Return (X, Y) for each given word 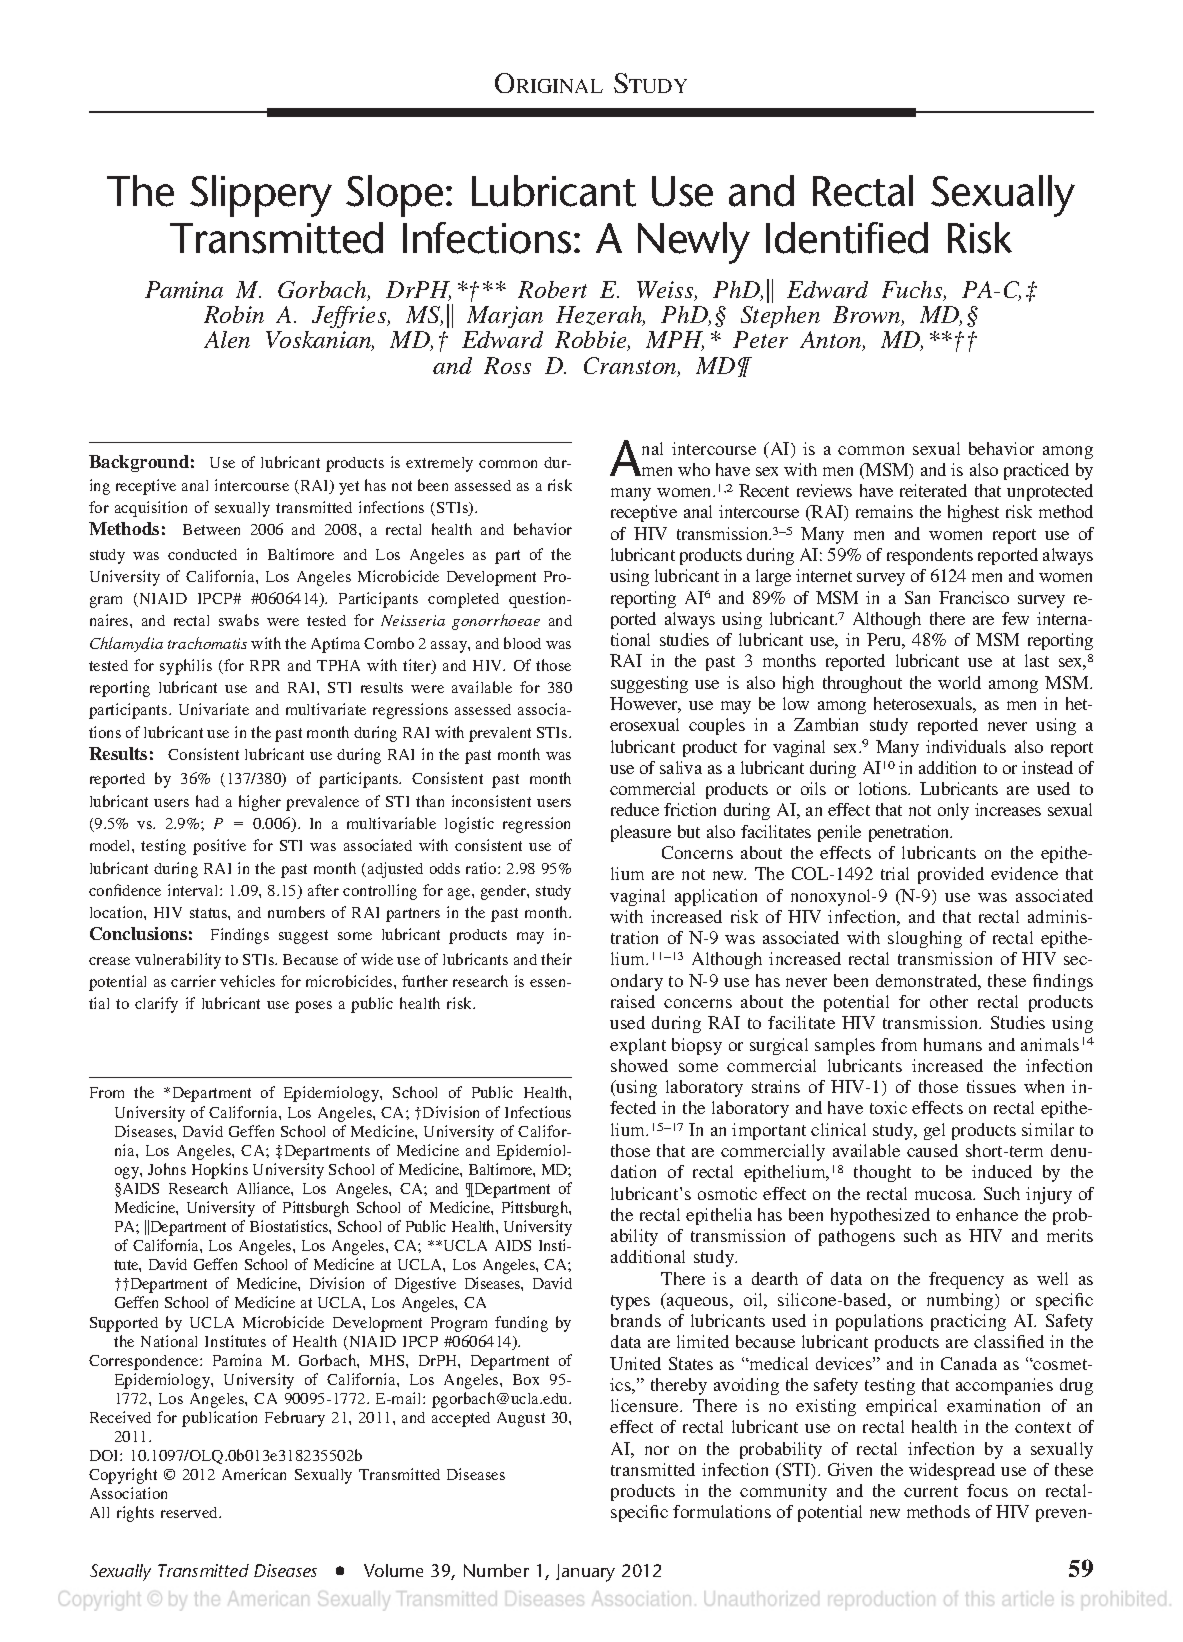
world (959, 682)
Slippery (261, 196)
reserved (190, 1512)
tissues (991, 1086)
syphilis (186, 667)
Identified (847, 238)
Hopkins (220, 1171)
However (645, 705)
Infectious (538, 1112)
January (585, 1573)
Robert (552, 289)
